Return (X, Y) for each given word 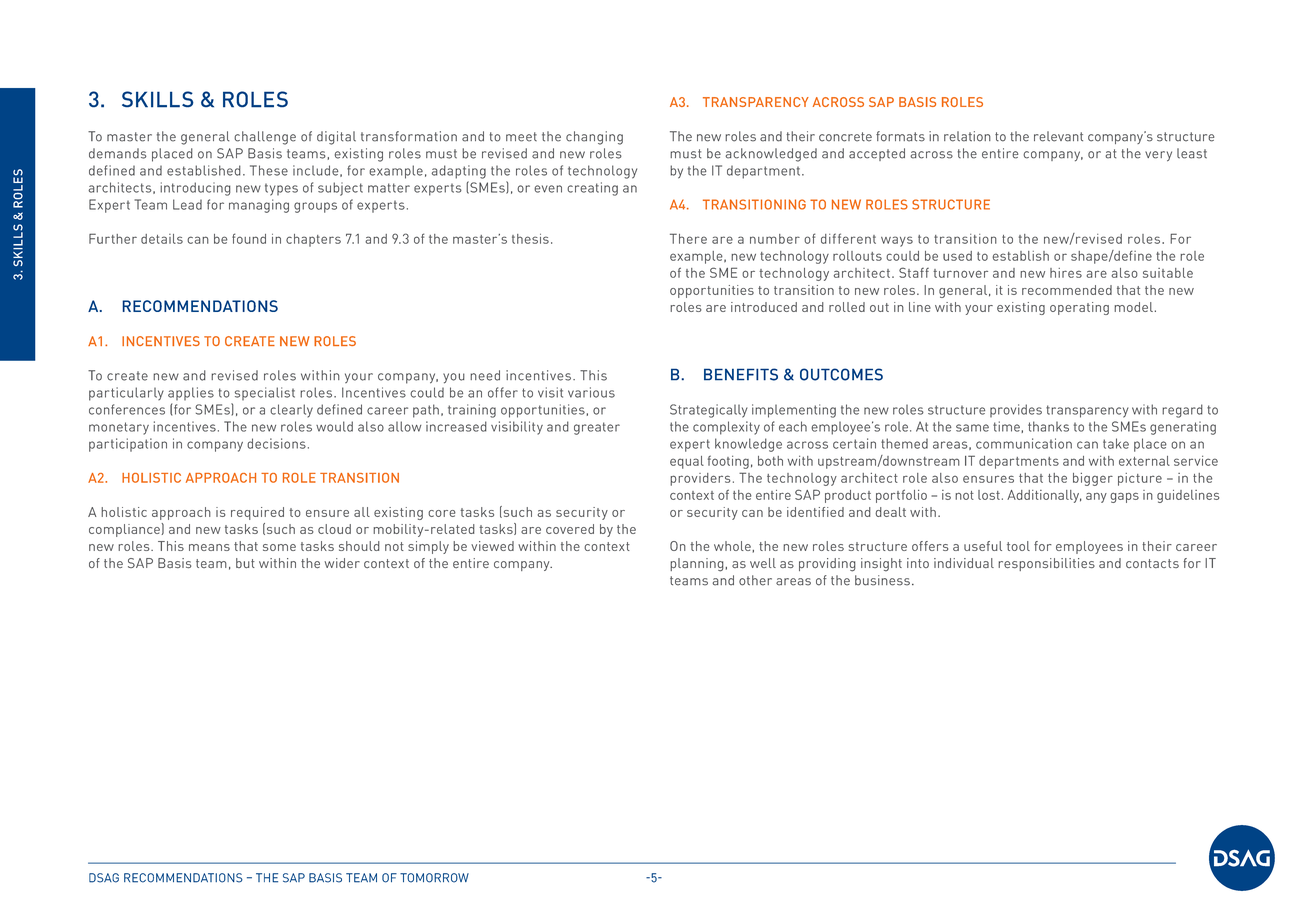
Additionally (1044, 496)
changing (594, 138)
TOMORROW (434, 878)
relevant (1058, 136)
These (269, 170)
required (257, 513)
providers (700, 479)
